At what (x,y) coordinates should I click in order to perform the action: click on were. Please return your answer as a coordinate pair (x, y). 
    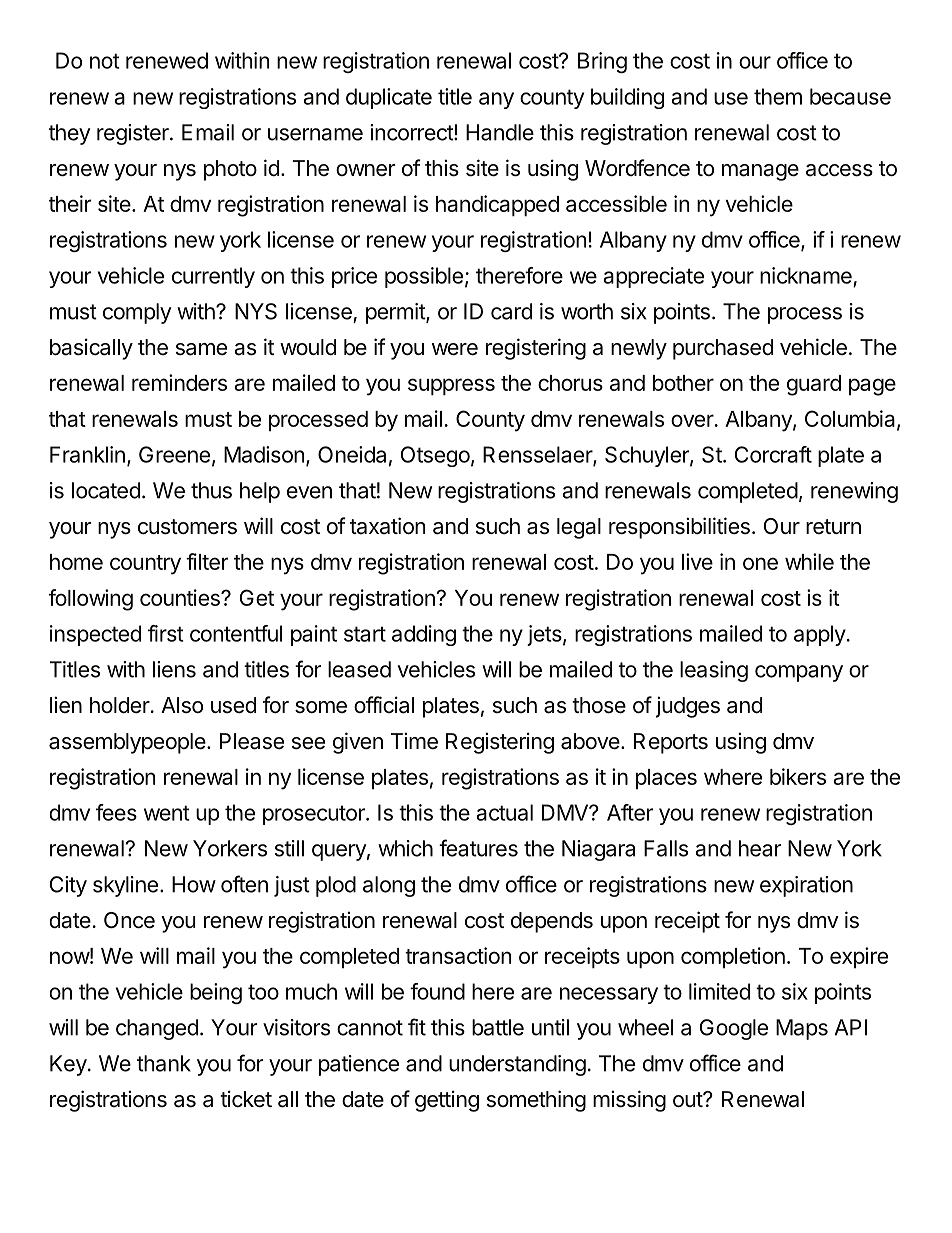
    Looking at the image, I should click on (455, 349).
